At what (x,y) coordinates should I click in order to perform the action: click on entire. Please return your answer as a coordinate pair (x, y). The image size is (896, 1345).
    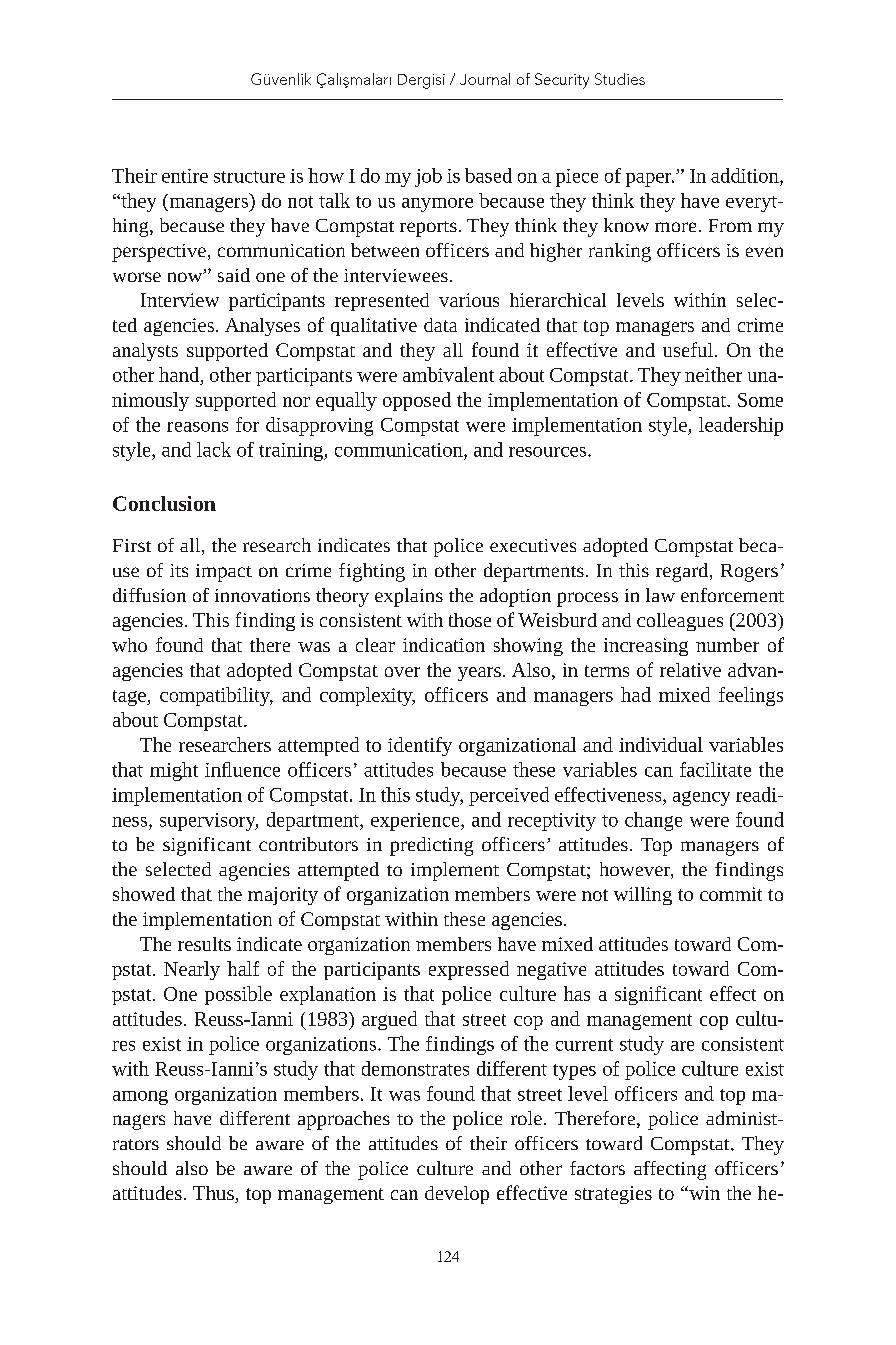
    Looking at the image, I should click on (185, 176).
